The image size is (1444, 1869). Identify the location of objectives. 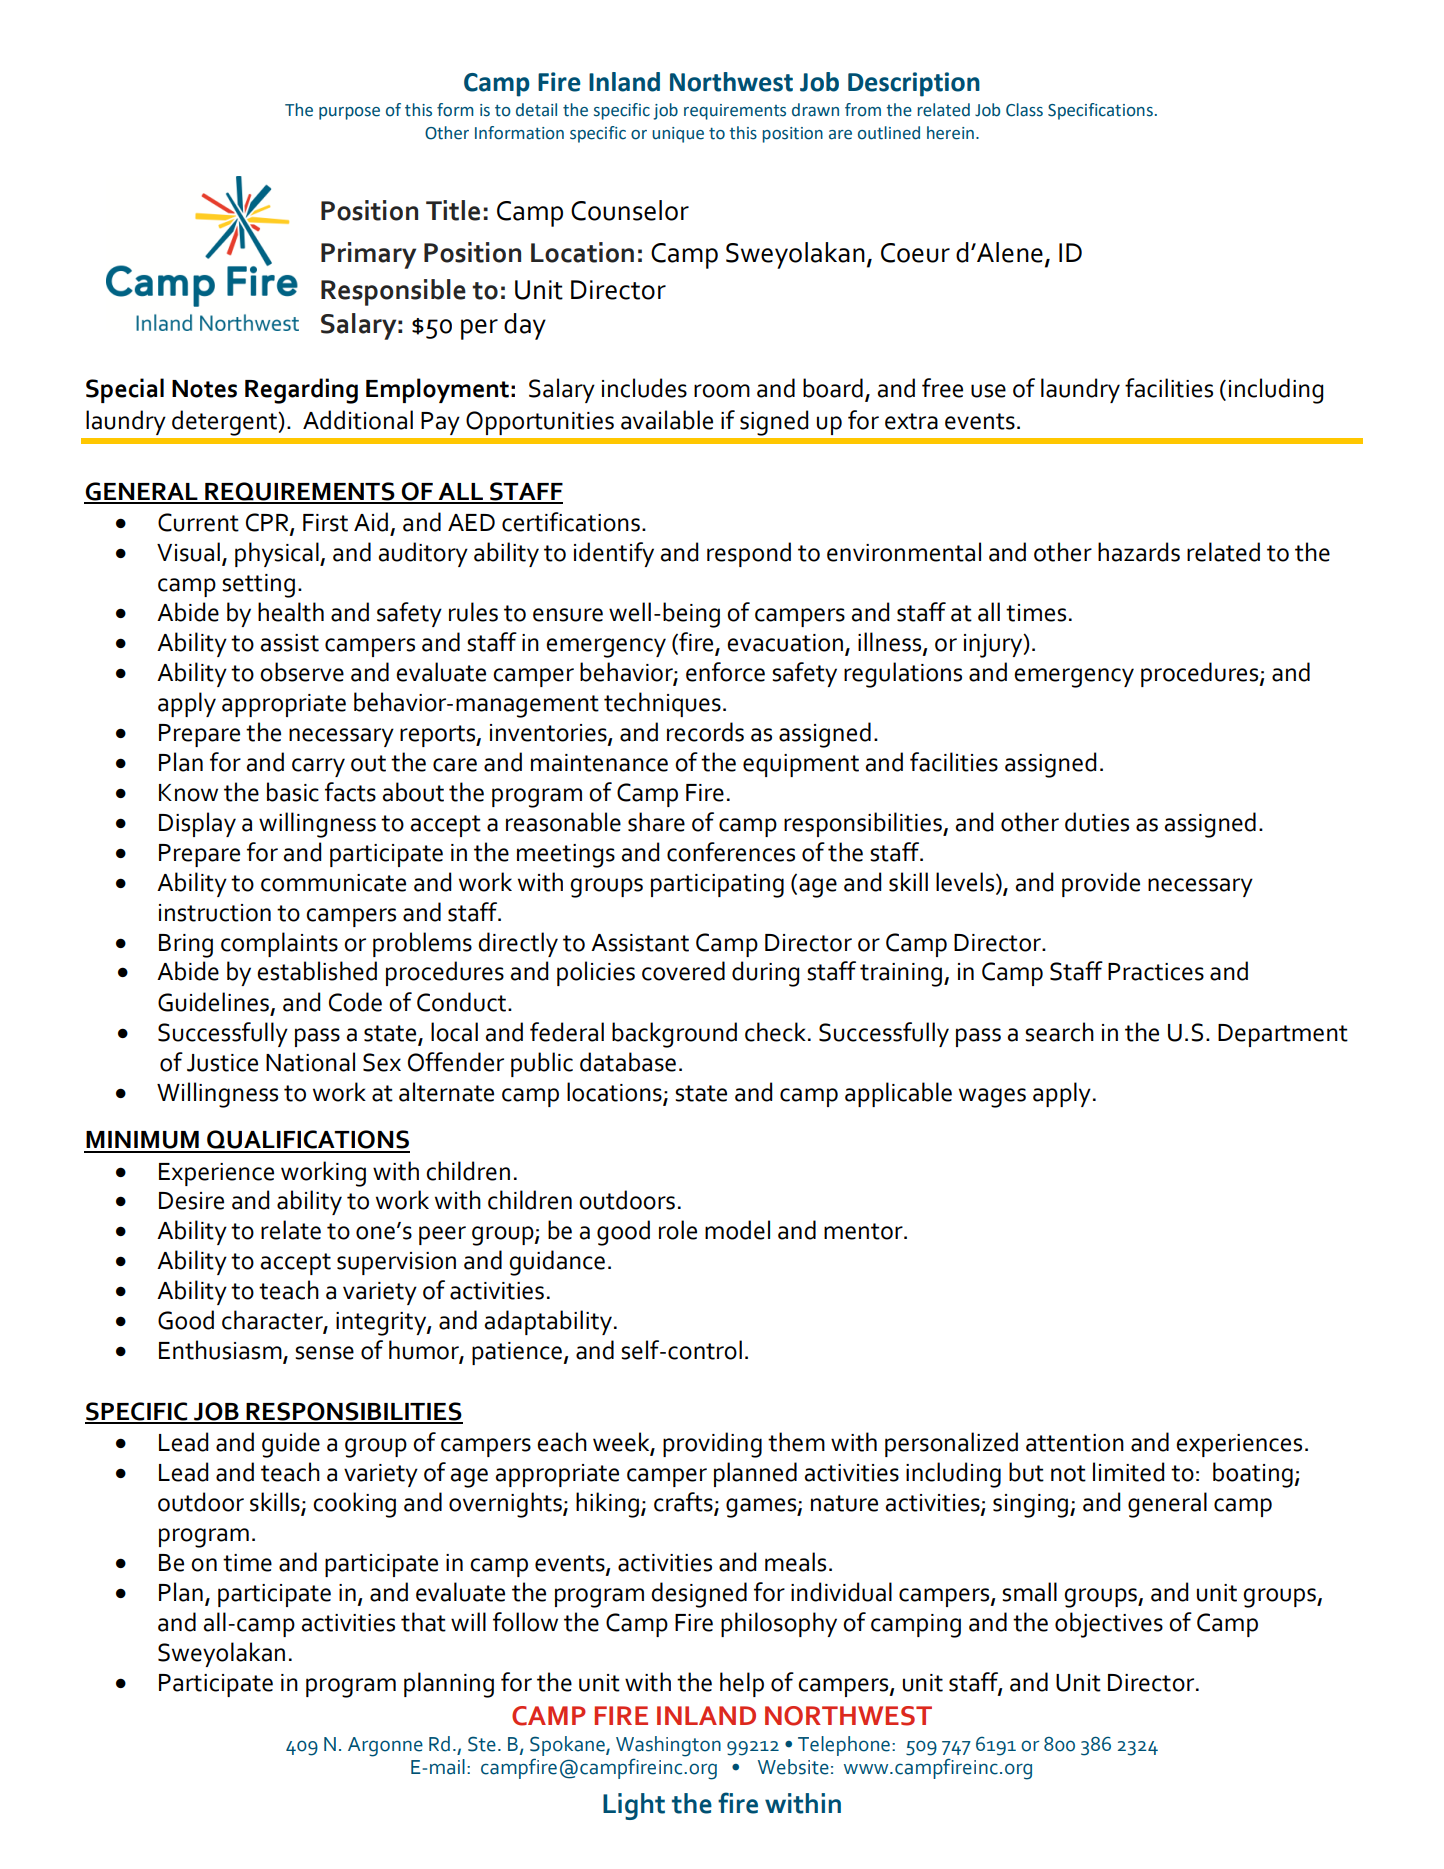
(1109, 1625).
